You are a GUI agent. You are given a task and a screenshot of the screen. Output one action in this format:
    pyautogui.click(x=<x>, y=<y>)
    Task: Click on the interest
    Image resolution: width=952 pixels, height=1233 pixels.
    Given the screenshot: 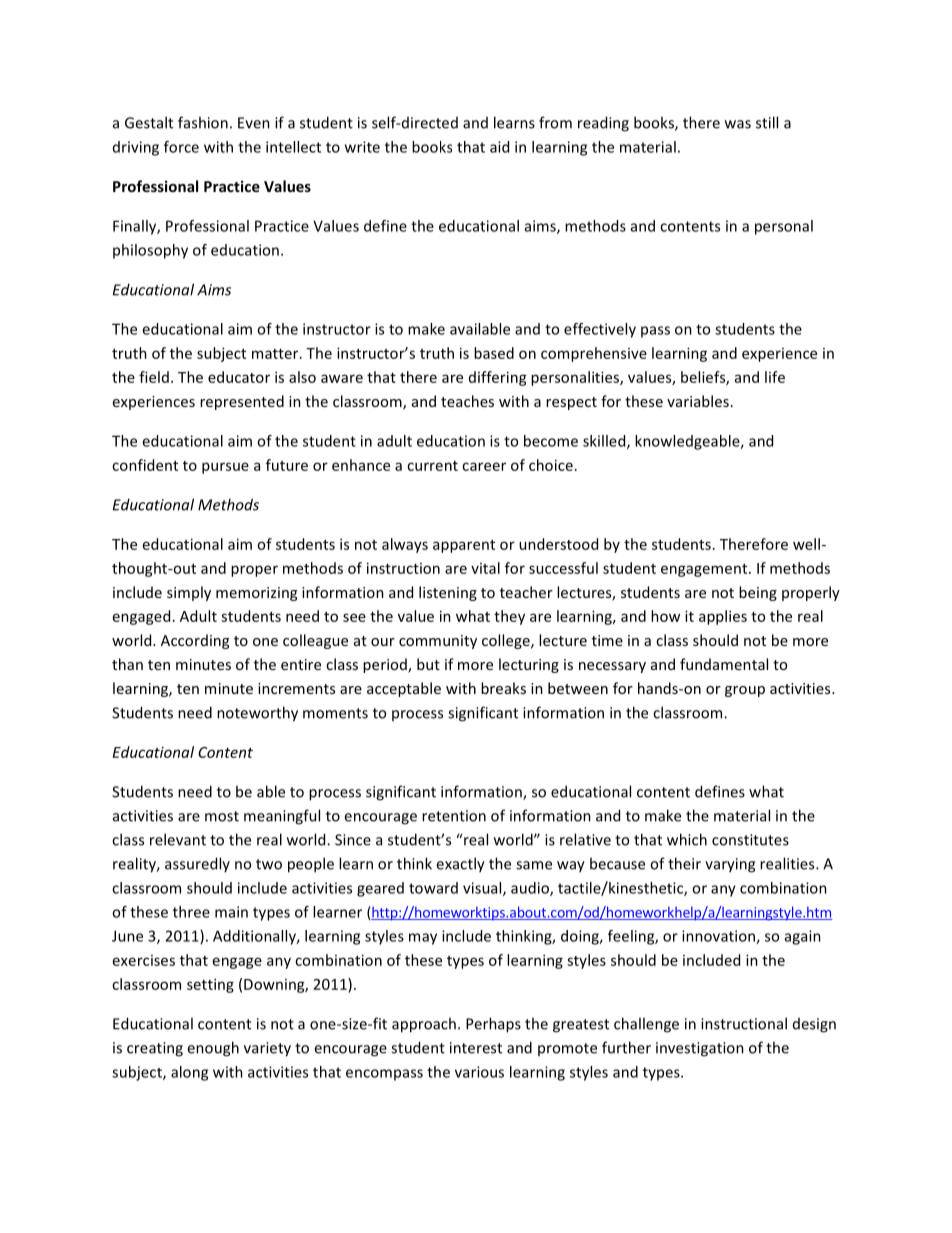 What is the action you would take?
    pyautogui.click(x=476, y=1048)
